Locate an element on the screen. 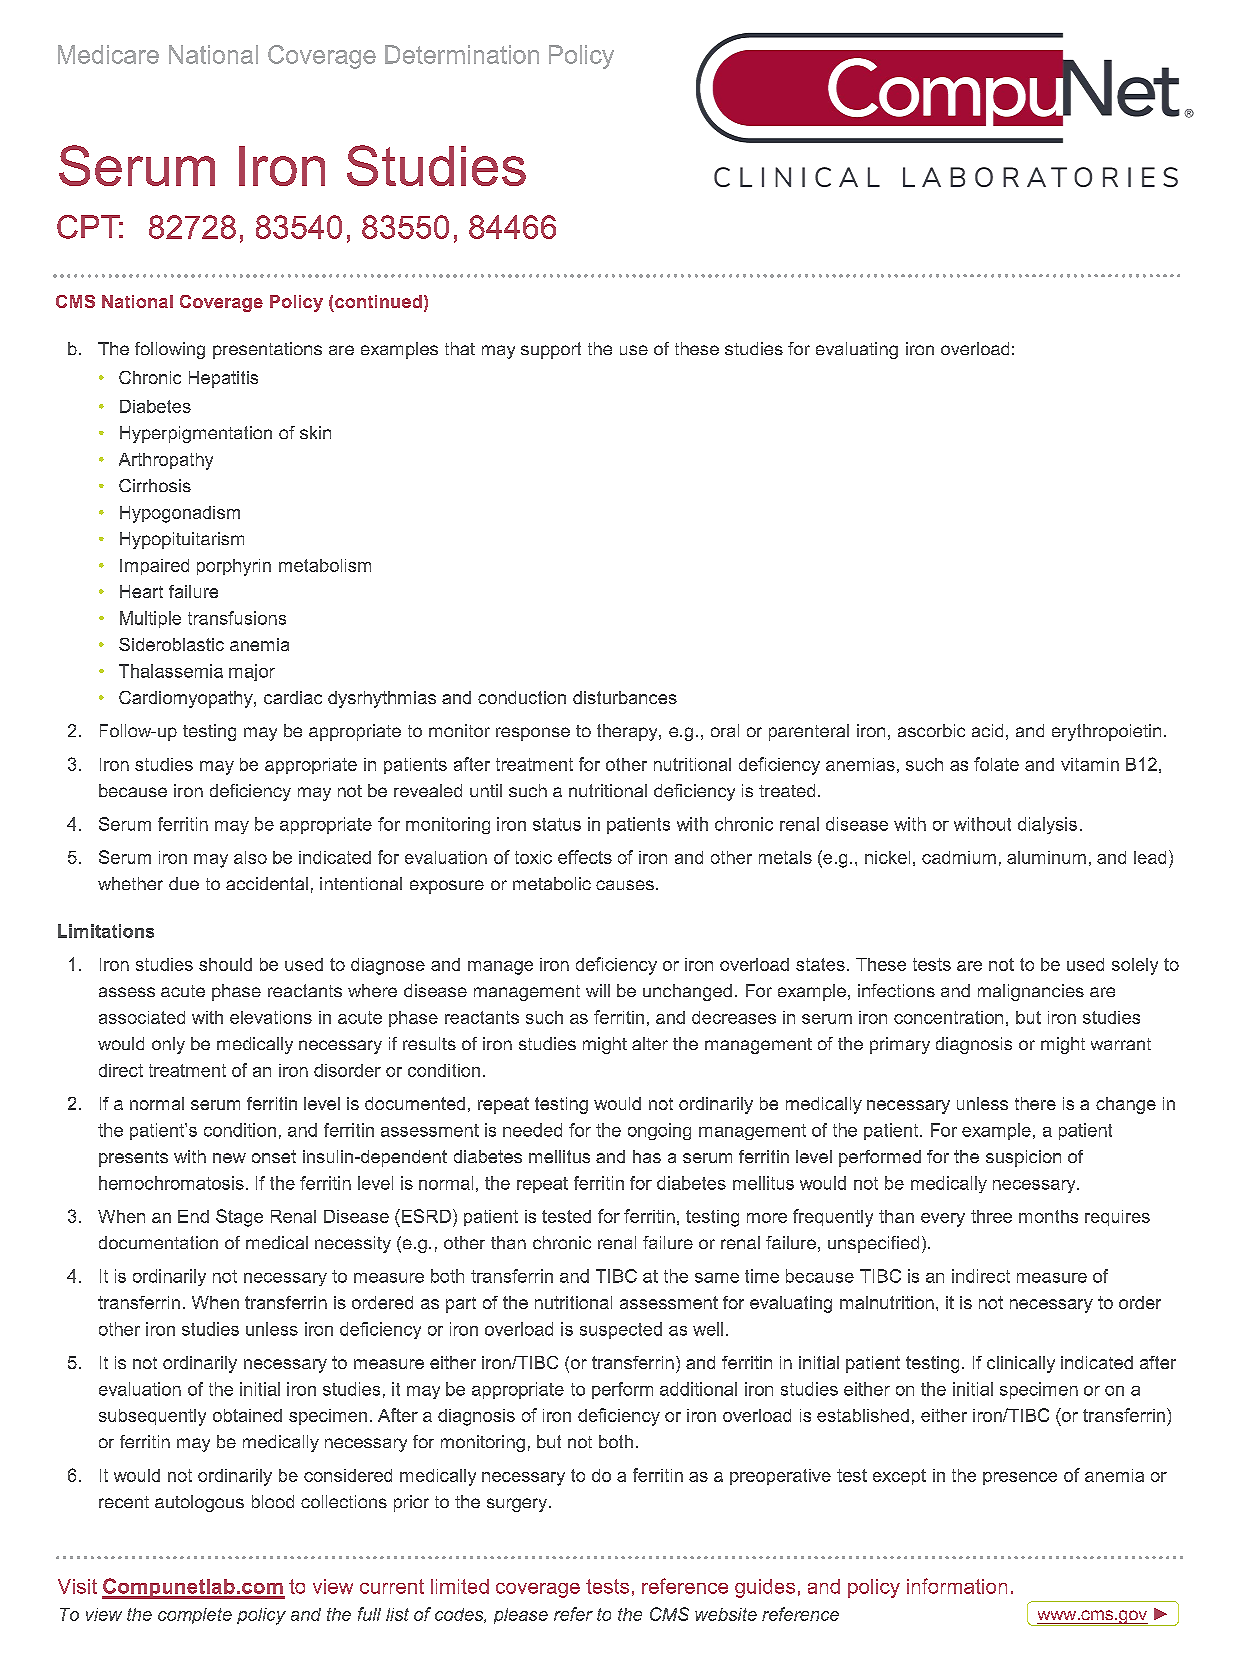 Image resolution: width=1241 pixels, height=1654 pixels. Medicare is located at coordinates (108, 54).
